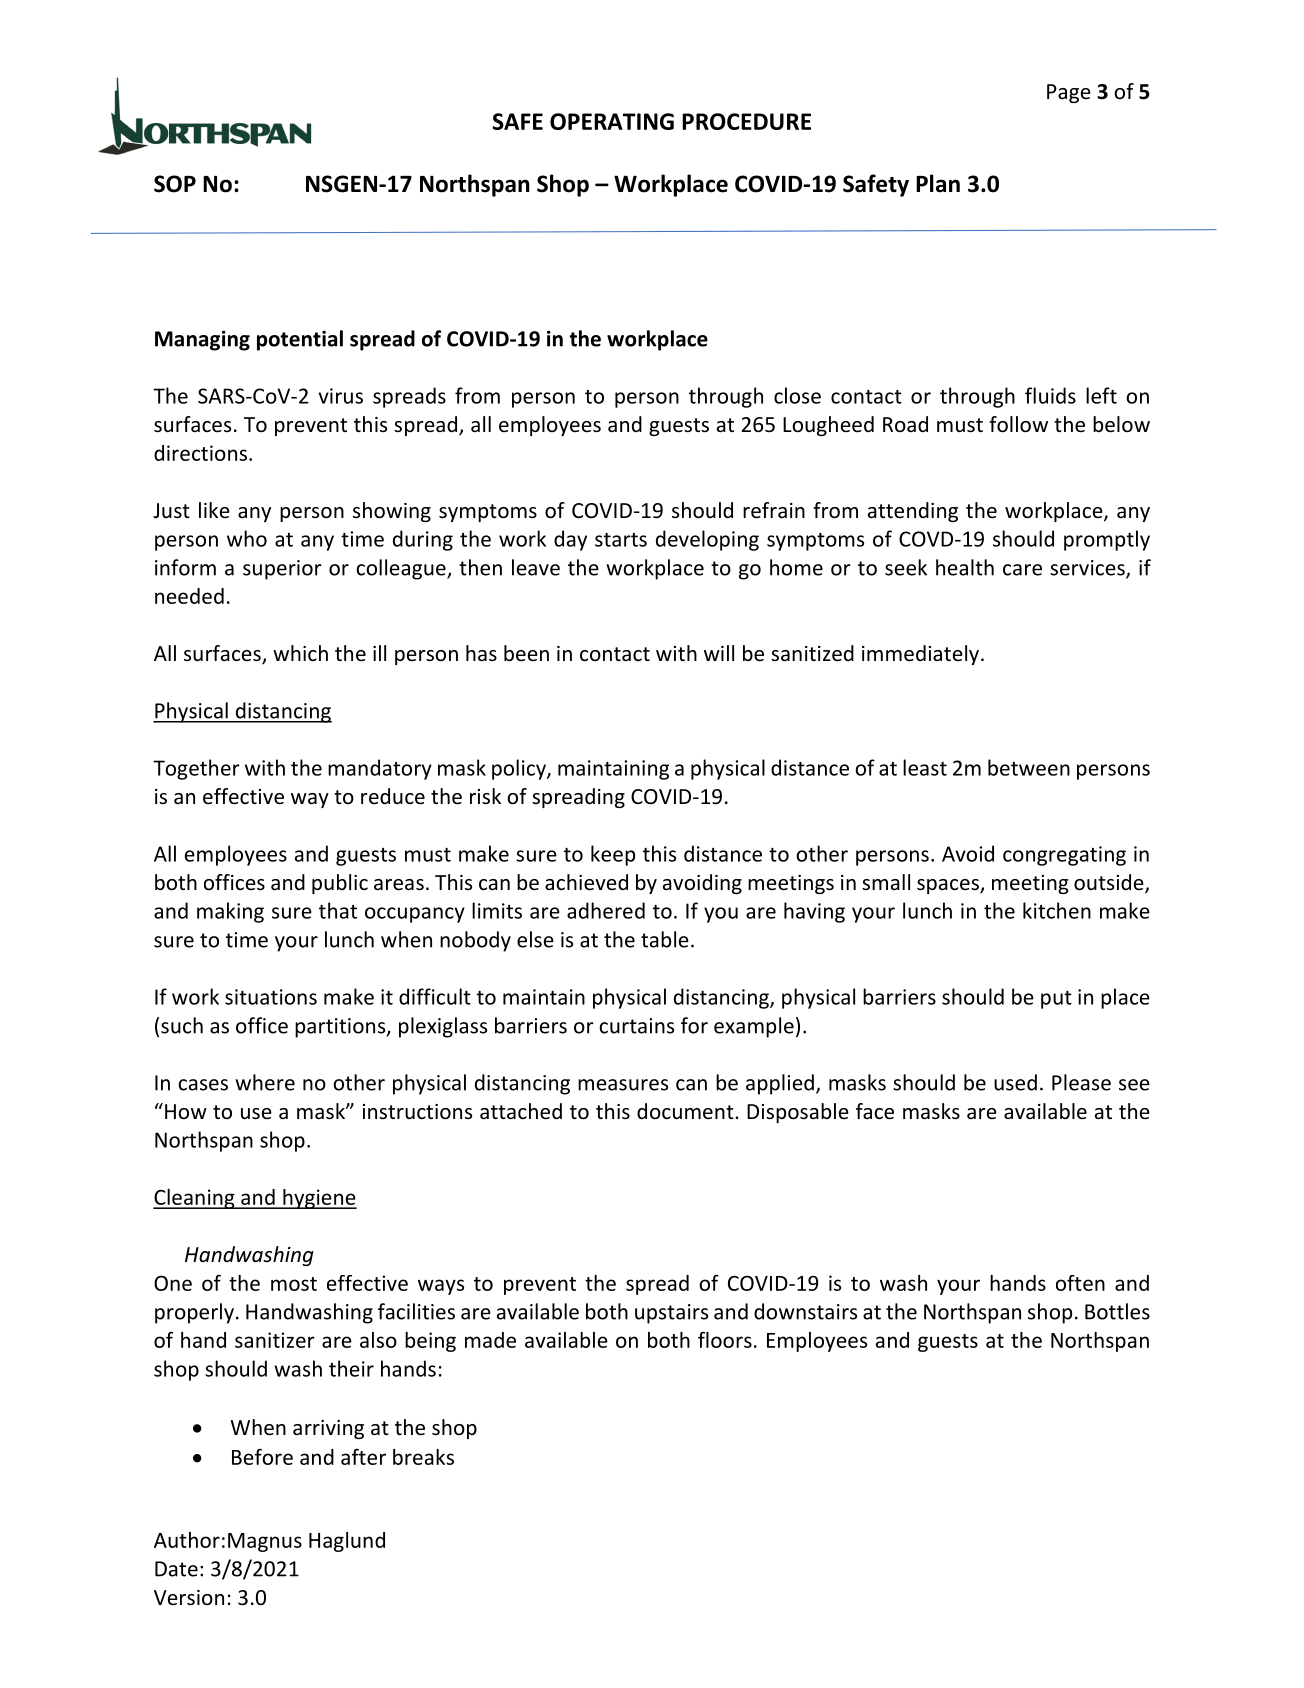  What do you see at coordinates (1069, 93) in the document?
I see `Page` at bounding box center [1069, 93].
